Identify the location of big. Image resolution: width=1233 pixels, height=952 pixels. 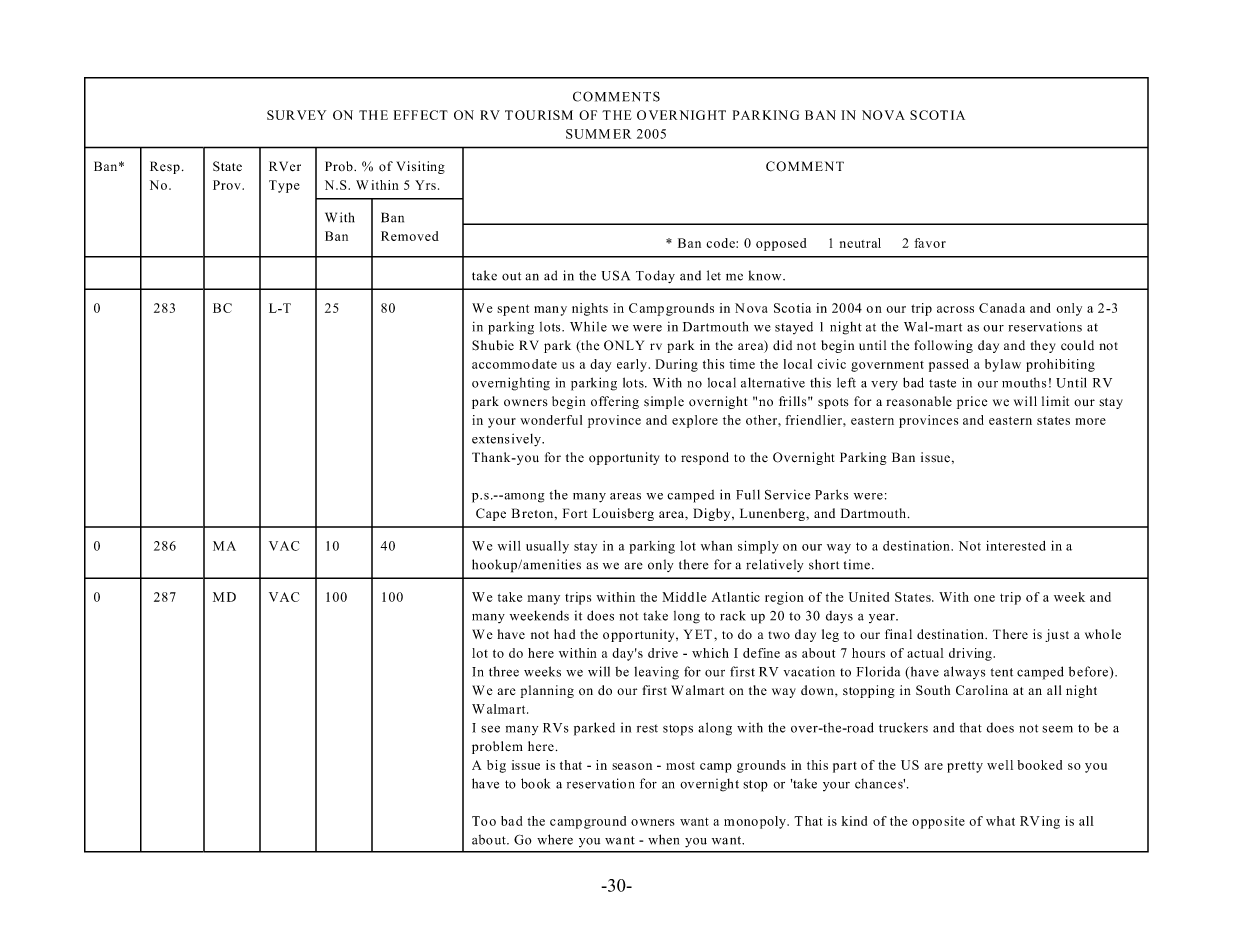
(496, 766).
